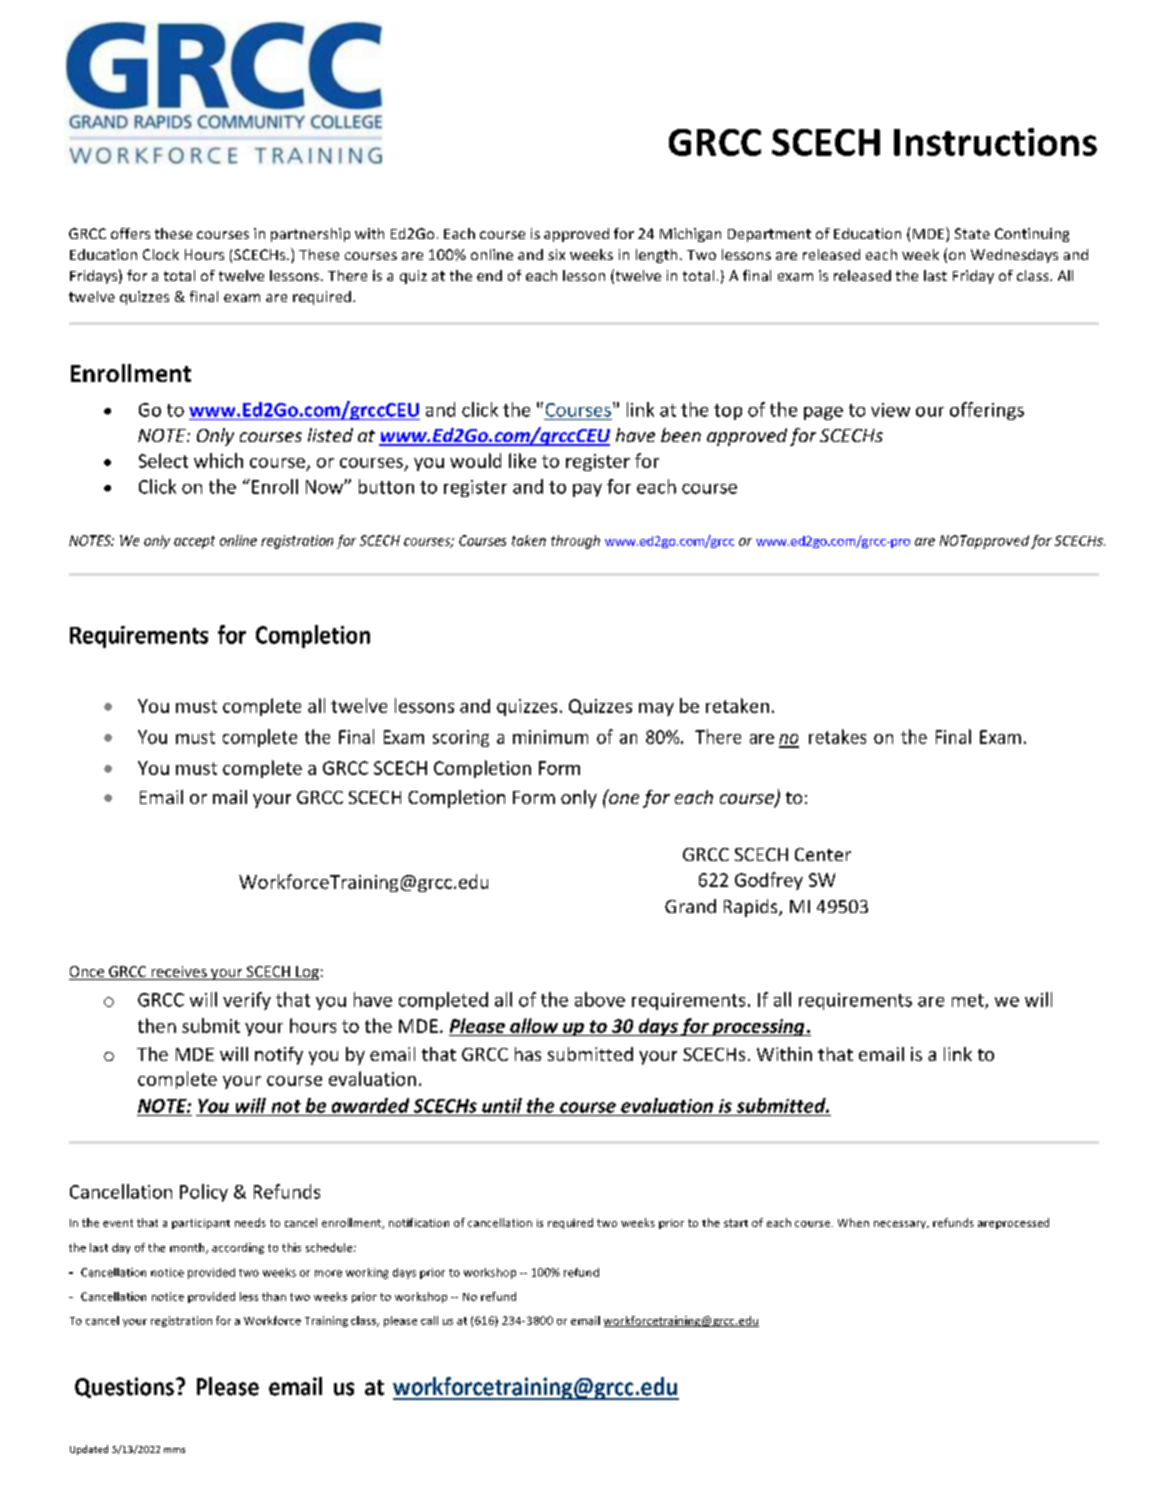  I want to click on mms, so click(174, 1450).
